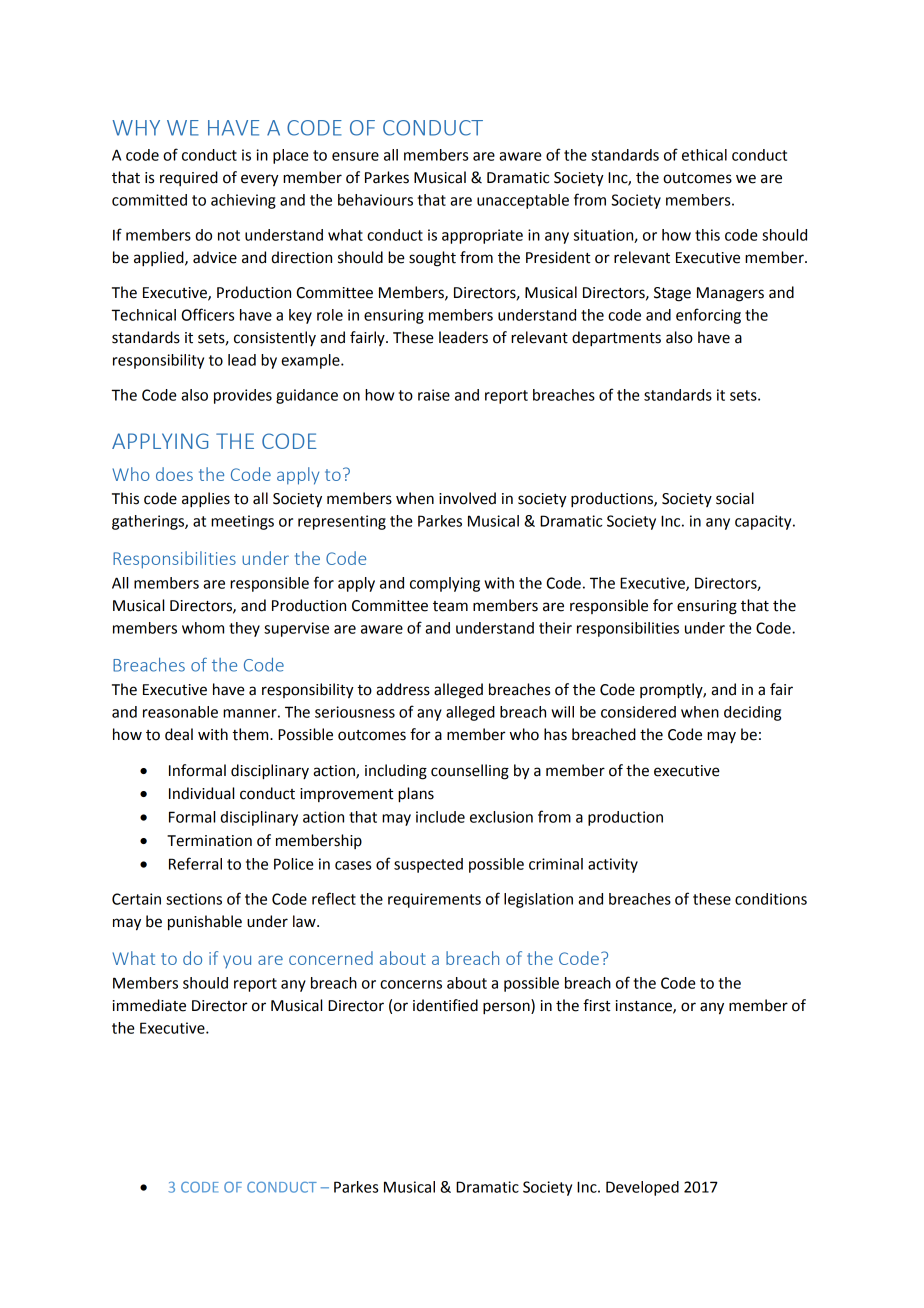 The height and width of the screenshot is (1308, 924). Describe the element at coordinates (445, 1005) in the screenshot. I see `identified` at that location.
